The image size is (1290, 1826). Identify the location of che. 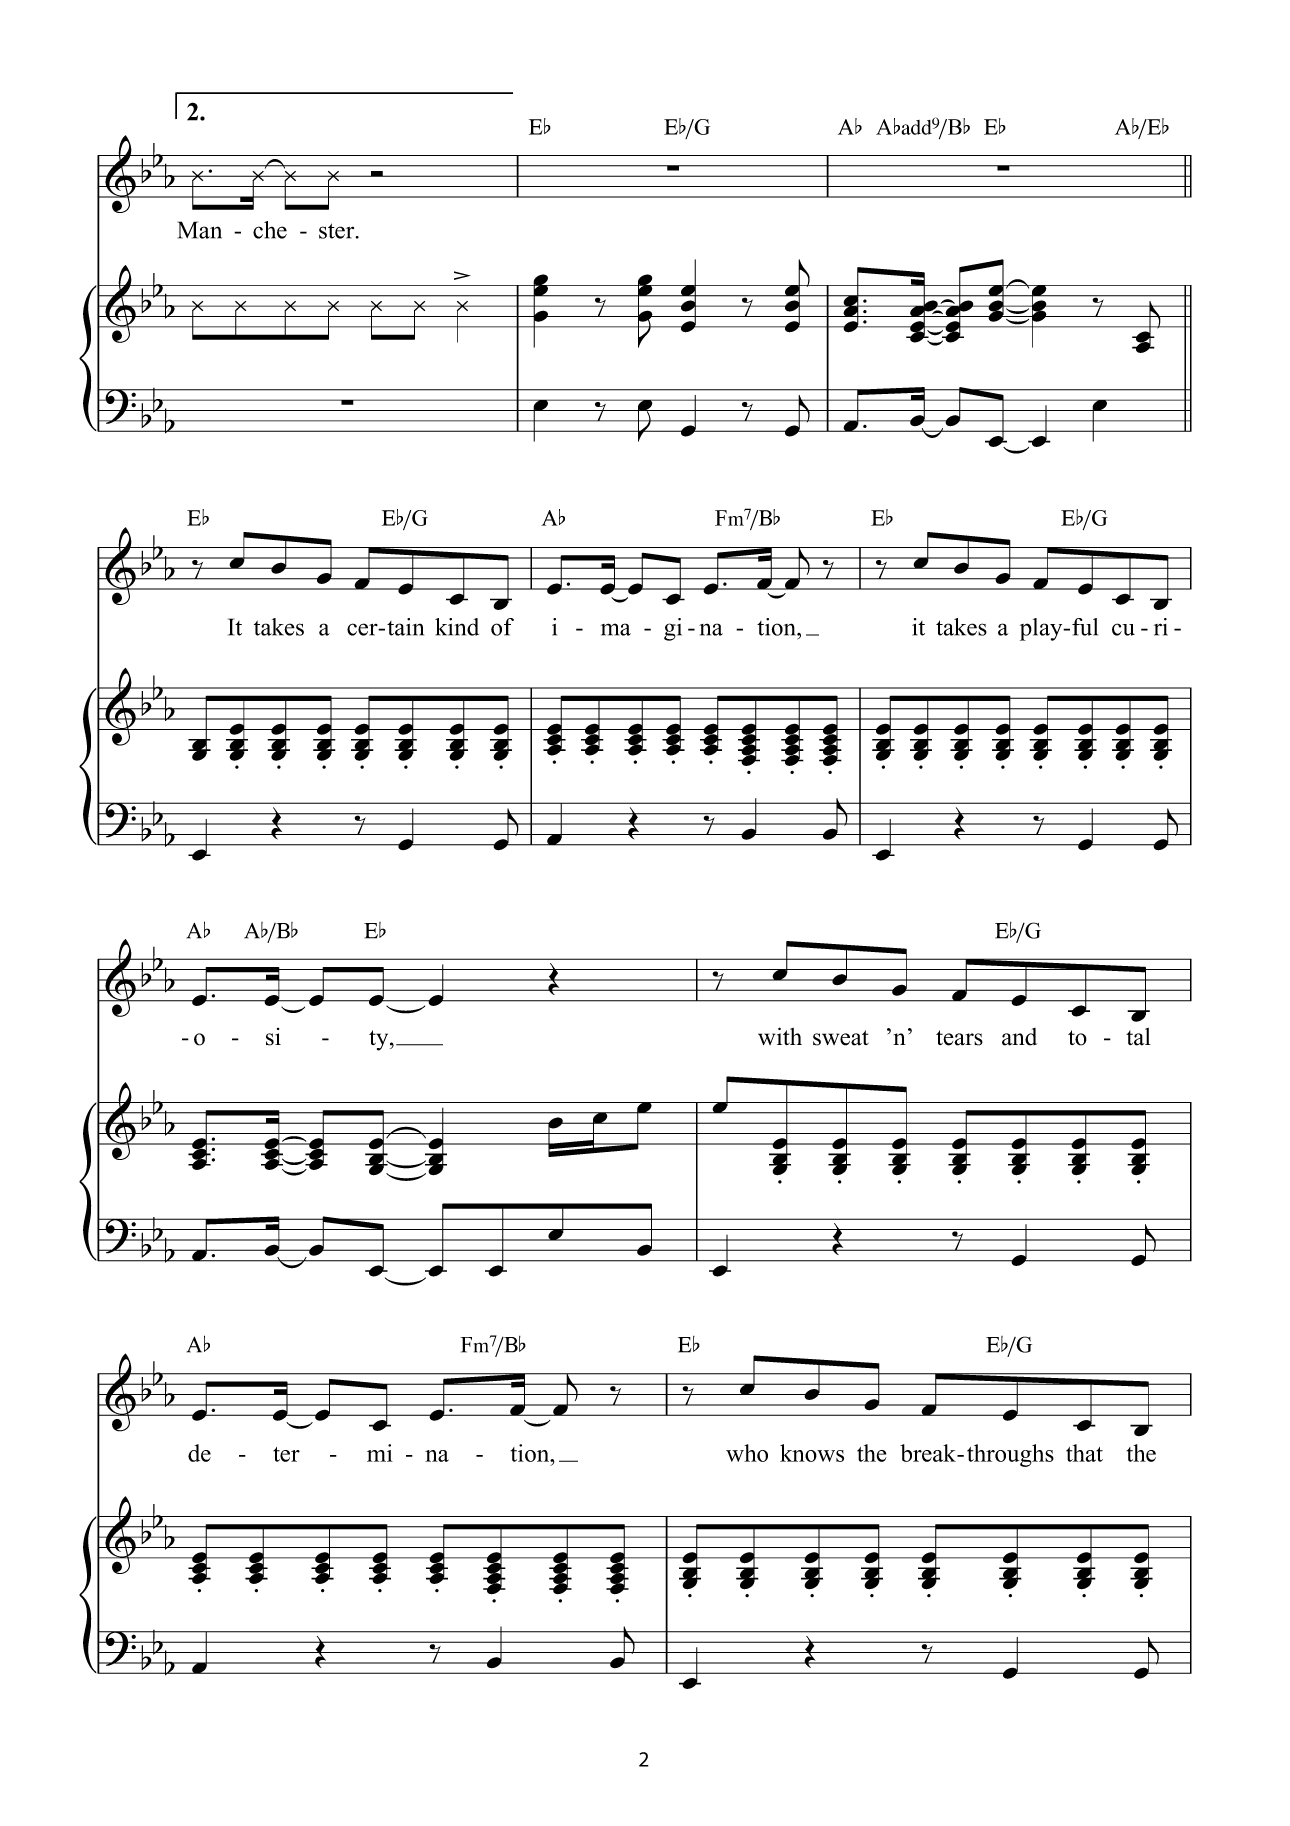
(270, 230).
